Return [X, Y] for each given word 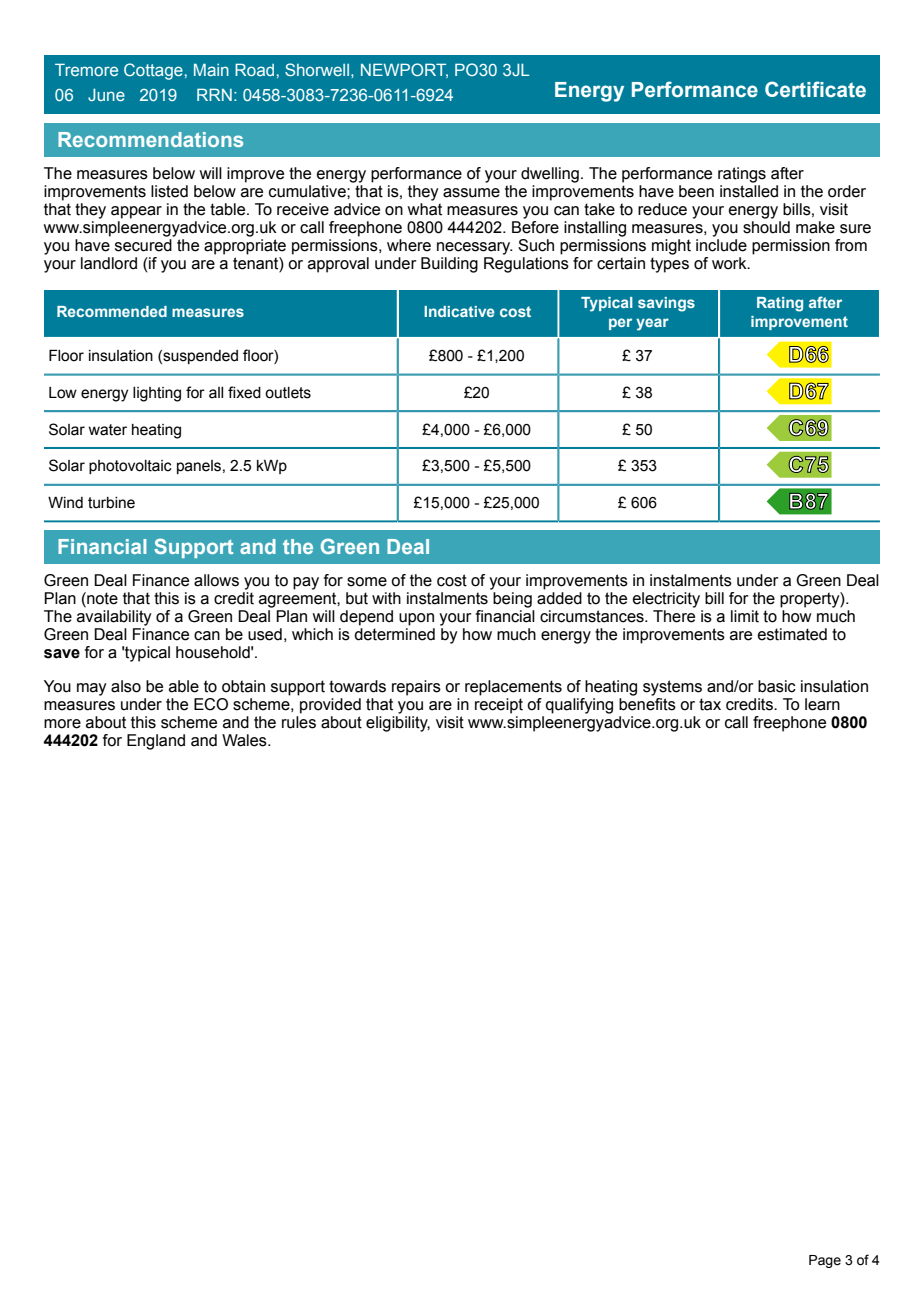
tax [710, 704]
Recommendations [150, 139]
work [730, 263]
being [512, 600]
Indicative [459, 311]
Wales [245, 740]
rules [299, 722]
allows [216, 580]
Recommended [112, 311]
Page [825, 1261]
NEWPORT [404, 70]
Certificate [815, 89]
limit [745, 616]
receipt [499, 706]
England [156, 742]
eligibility [398, 724]
